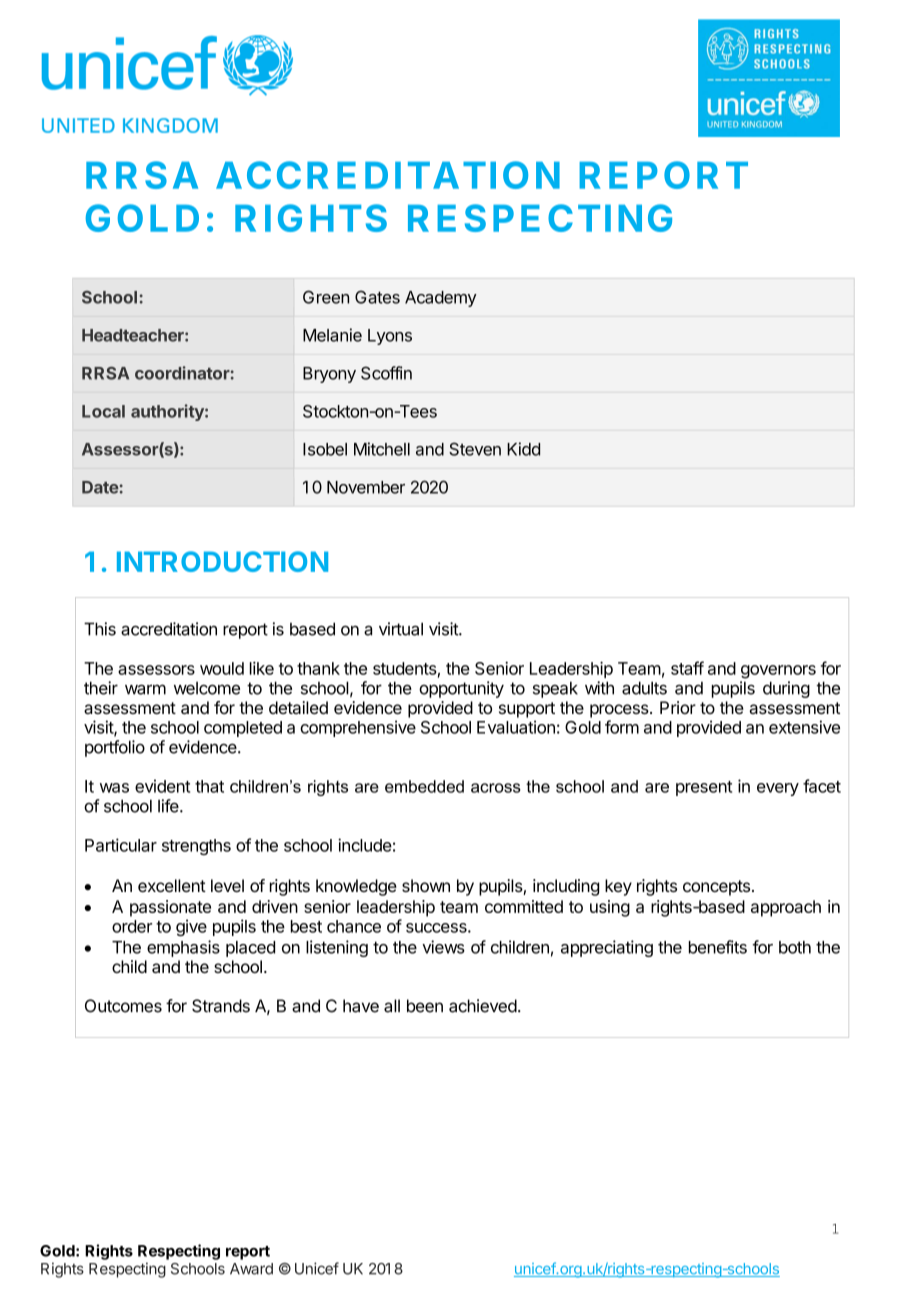 This screenshot has width=924, height=1308. Describe the element at coordinates (401, 629) in the screenshot. I see `virtual` at that location.
